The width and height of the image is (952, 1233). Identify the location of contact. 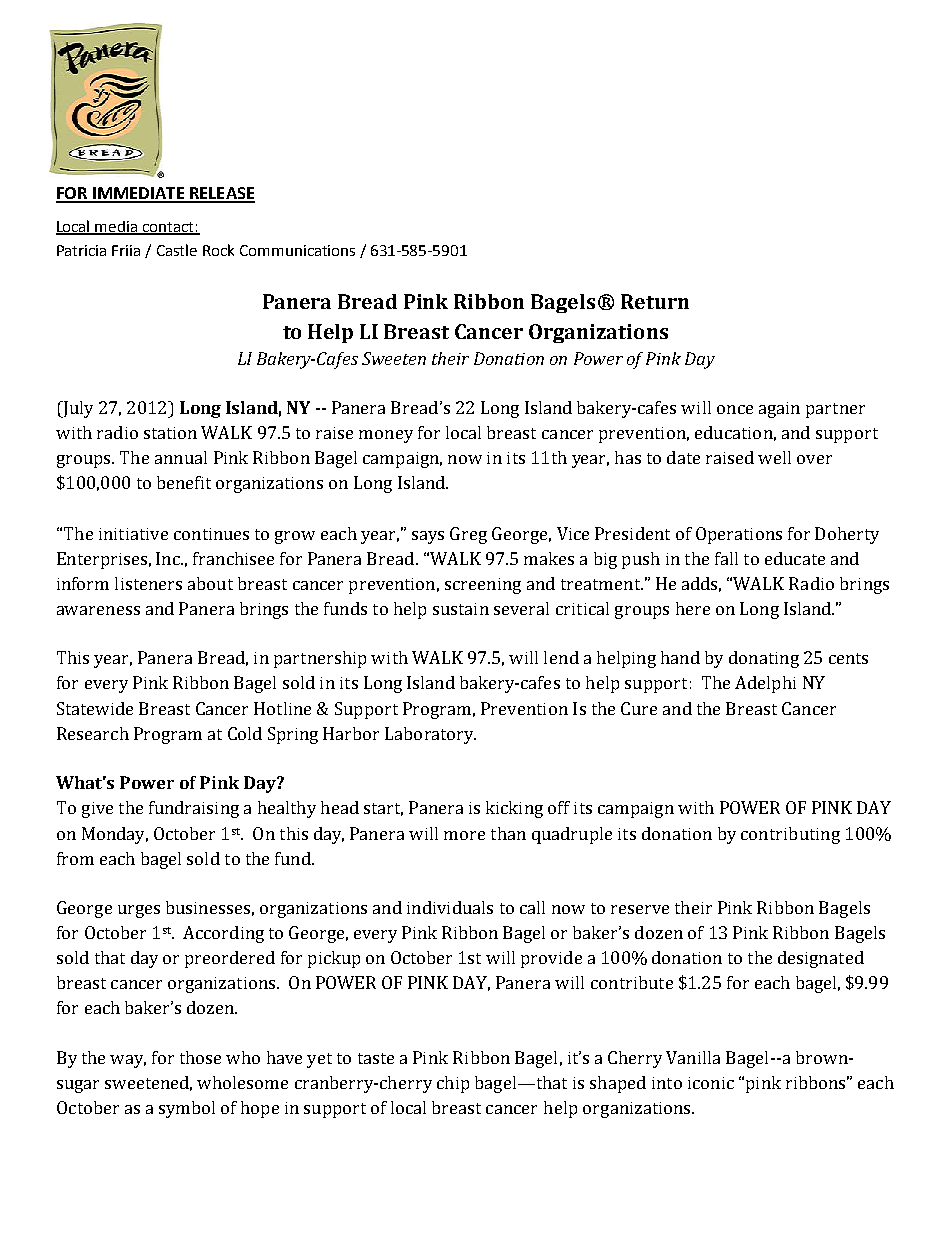
(168, 228).
